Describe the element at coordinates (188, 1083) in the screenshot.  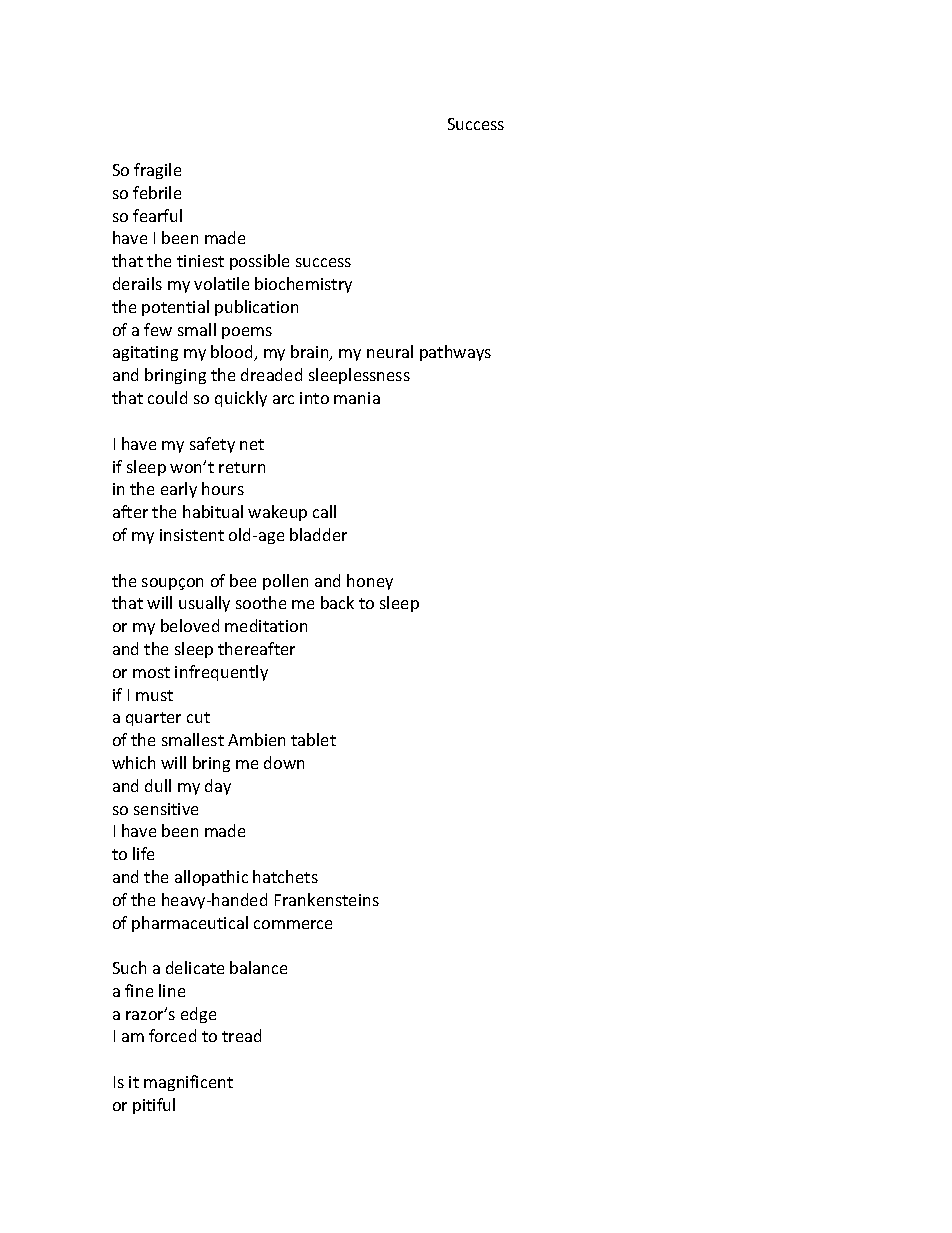
I see `magnificent` at that location.
